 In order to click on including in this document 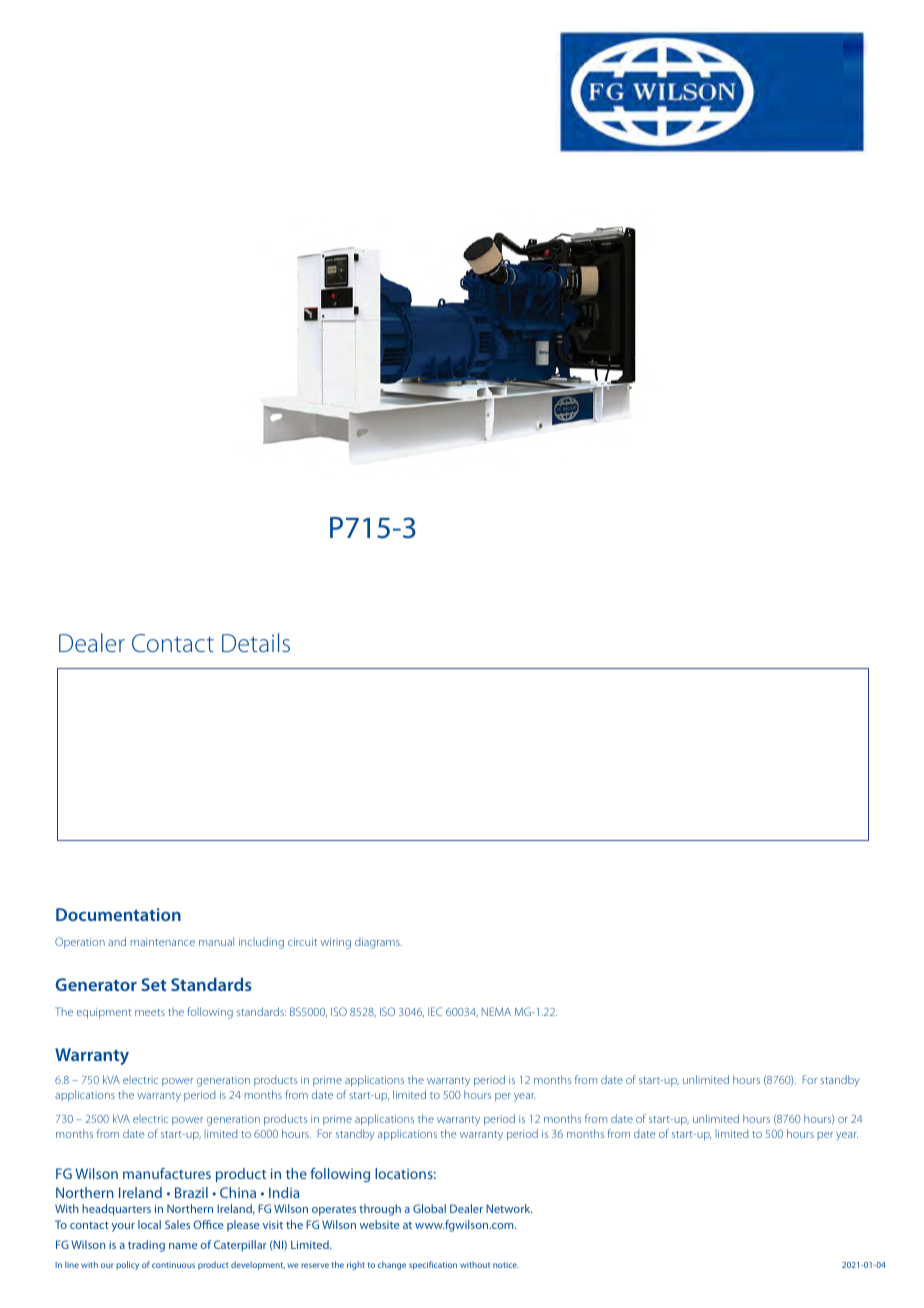, I will do `click(261, 943)`.
